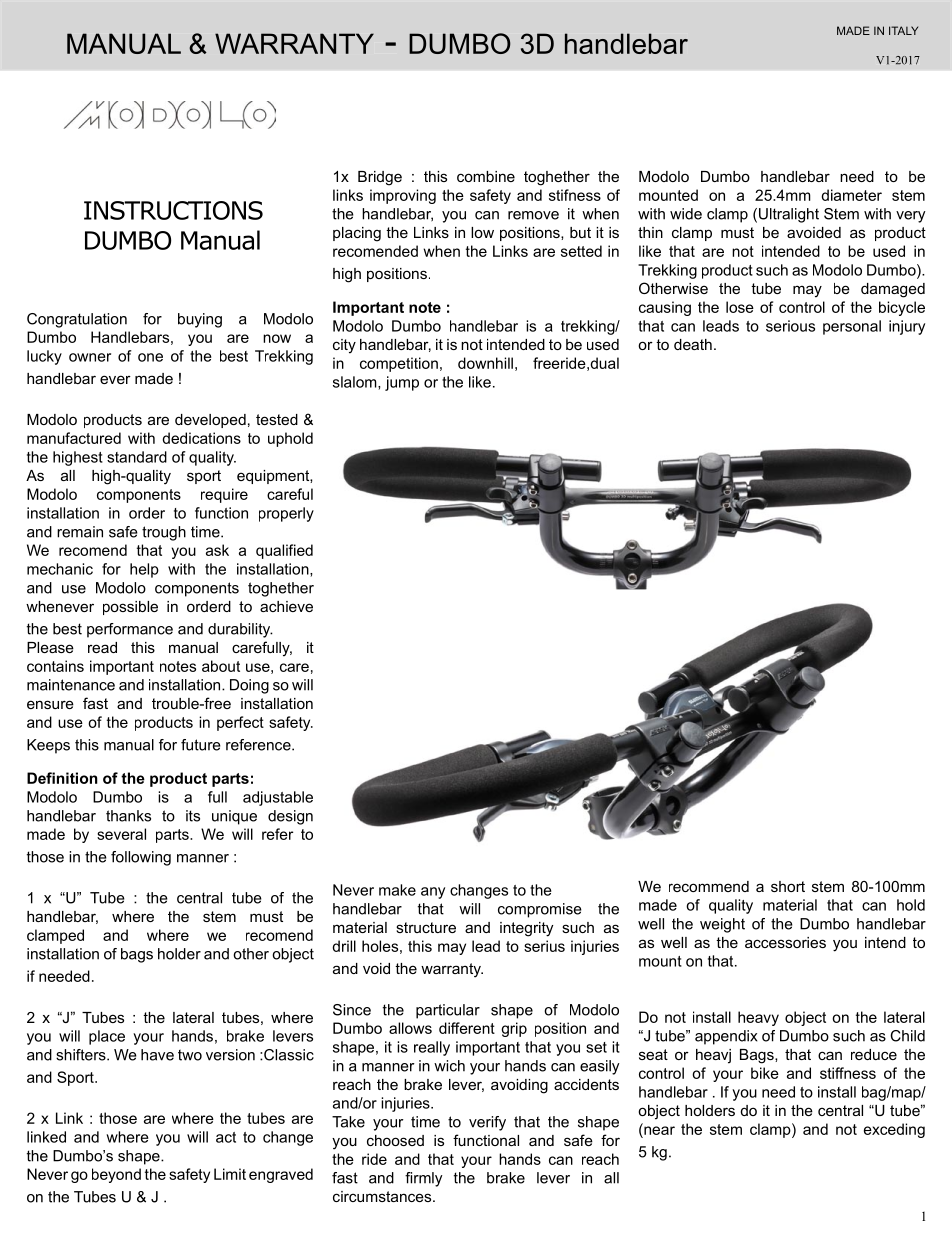 Image resolution: width=952 pixels, height=1233 pixels. What do you see at coordinates (485, 363) in the screenshot?
I see `downhill` at bounding box center [485, 363].
